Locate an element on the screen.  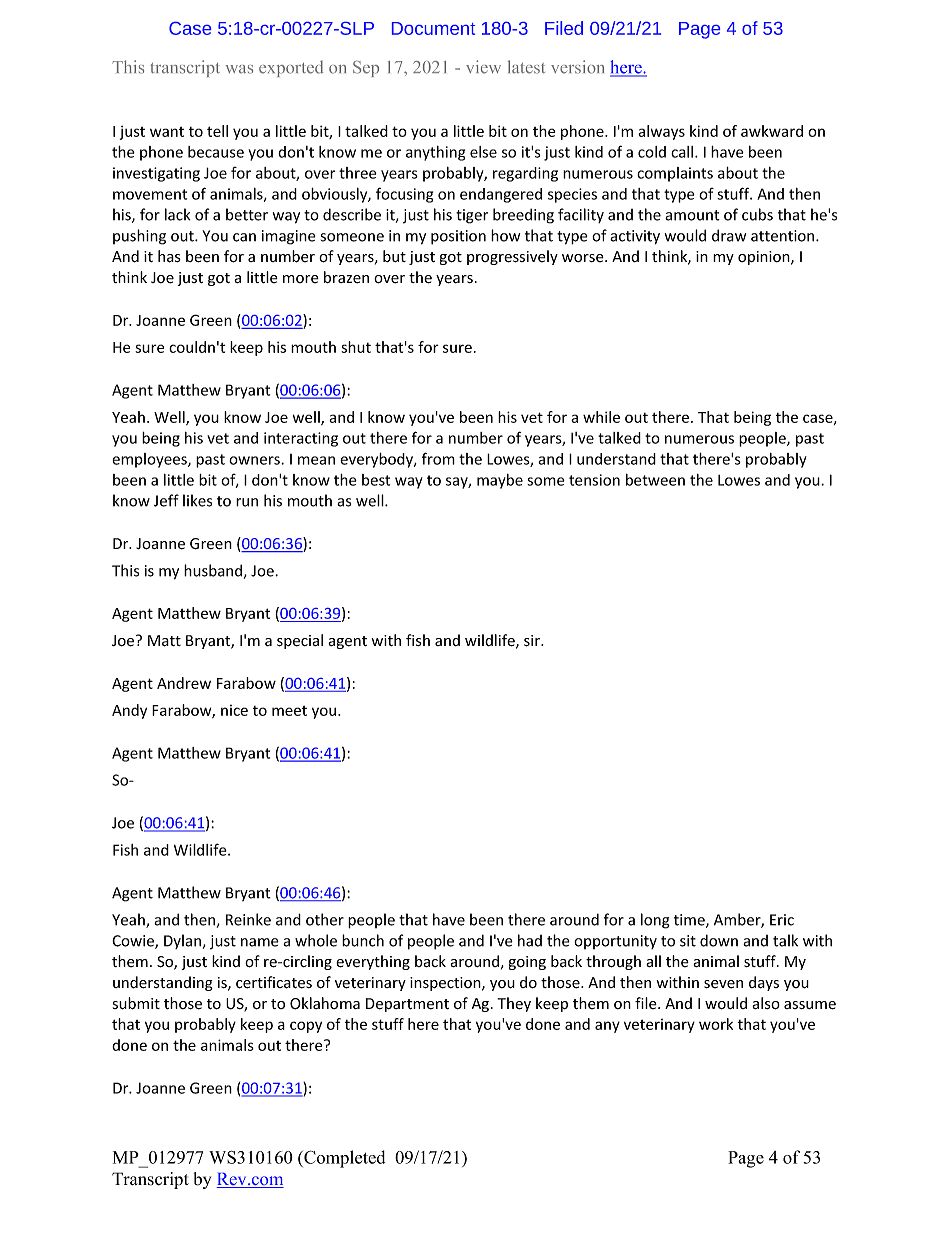
Completed is located at coordinates (343, 1159).
